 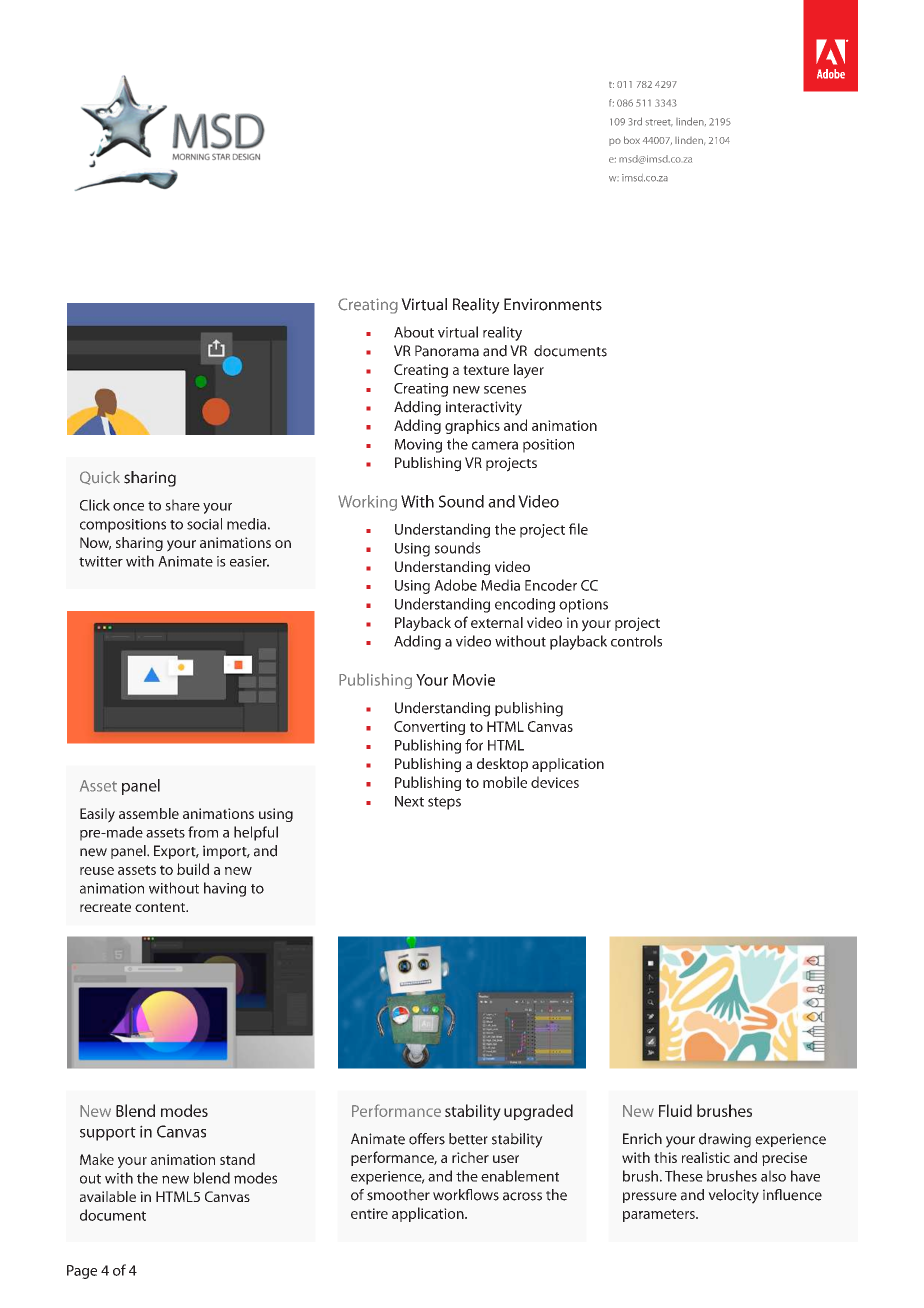 I want to click on Quick, so click(x=100, y=478).
